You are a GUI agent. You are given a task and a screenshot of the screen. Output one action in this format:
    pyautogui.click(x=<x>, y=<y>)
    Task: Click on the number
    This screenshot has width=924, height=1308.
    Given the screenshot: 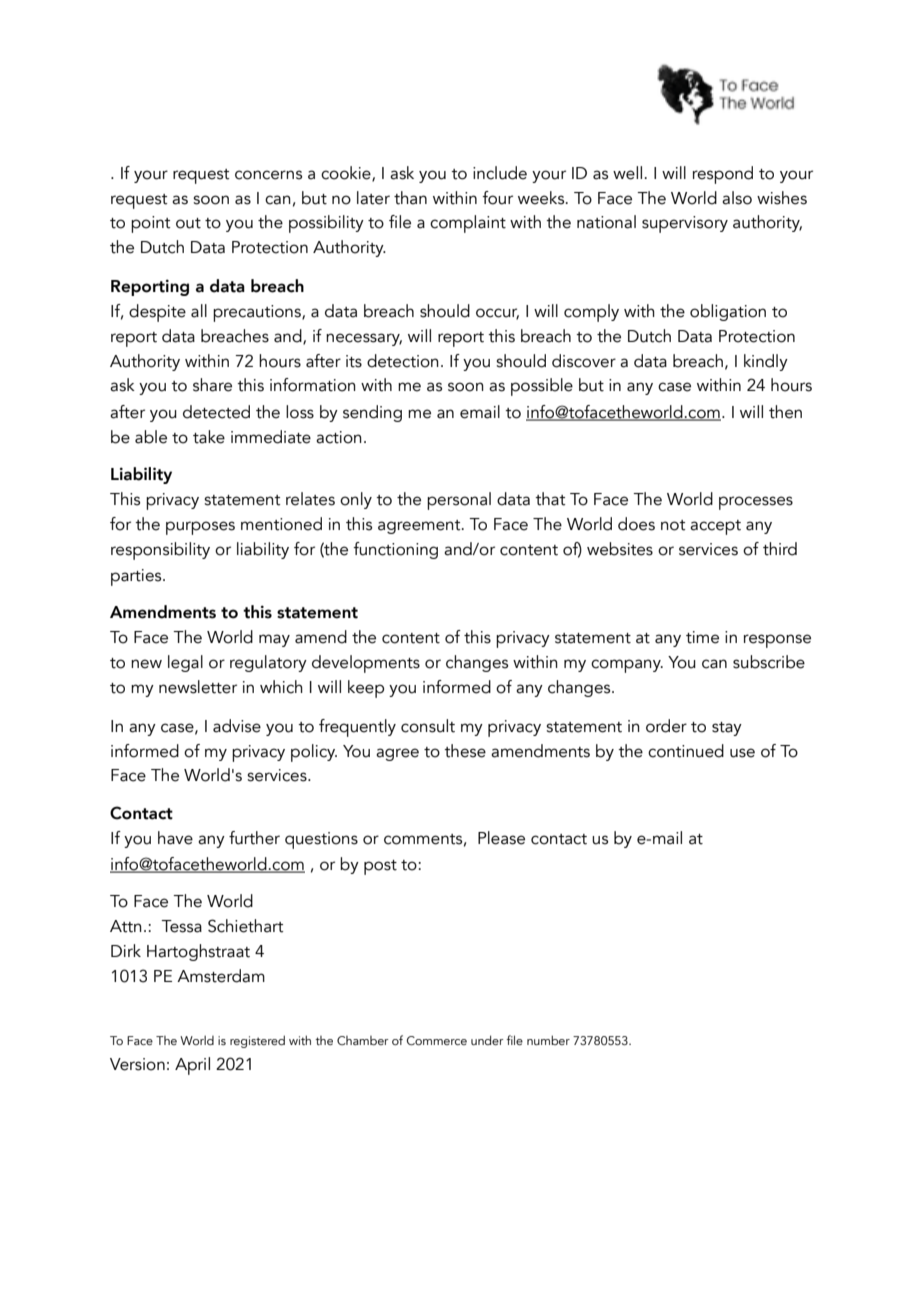 What is the action you would take?
    pyautogui.click(x=548, y=1040)
